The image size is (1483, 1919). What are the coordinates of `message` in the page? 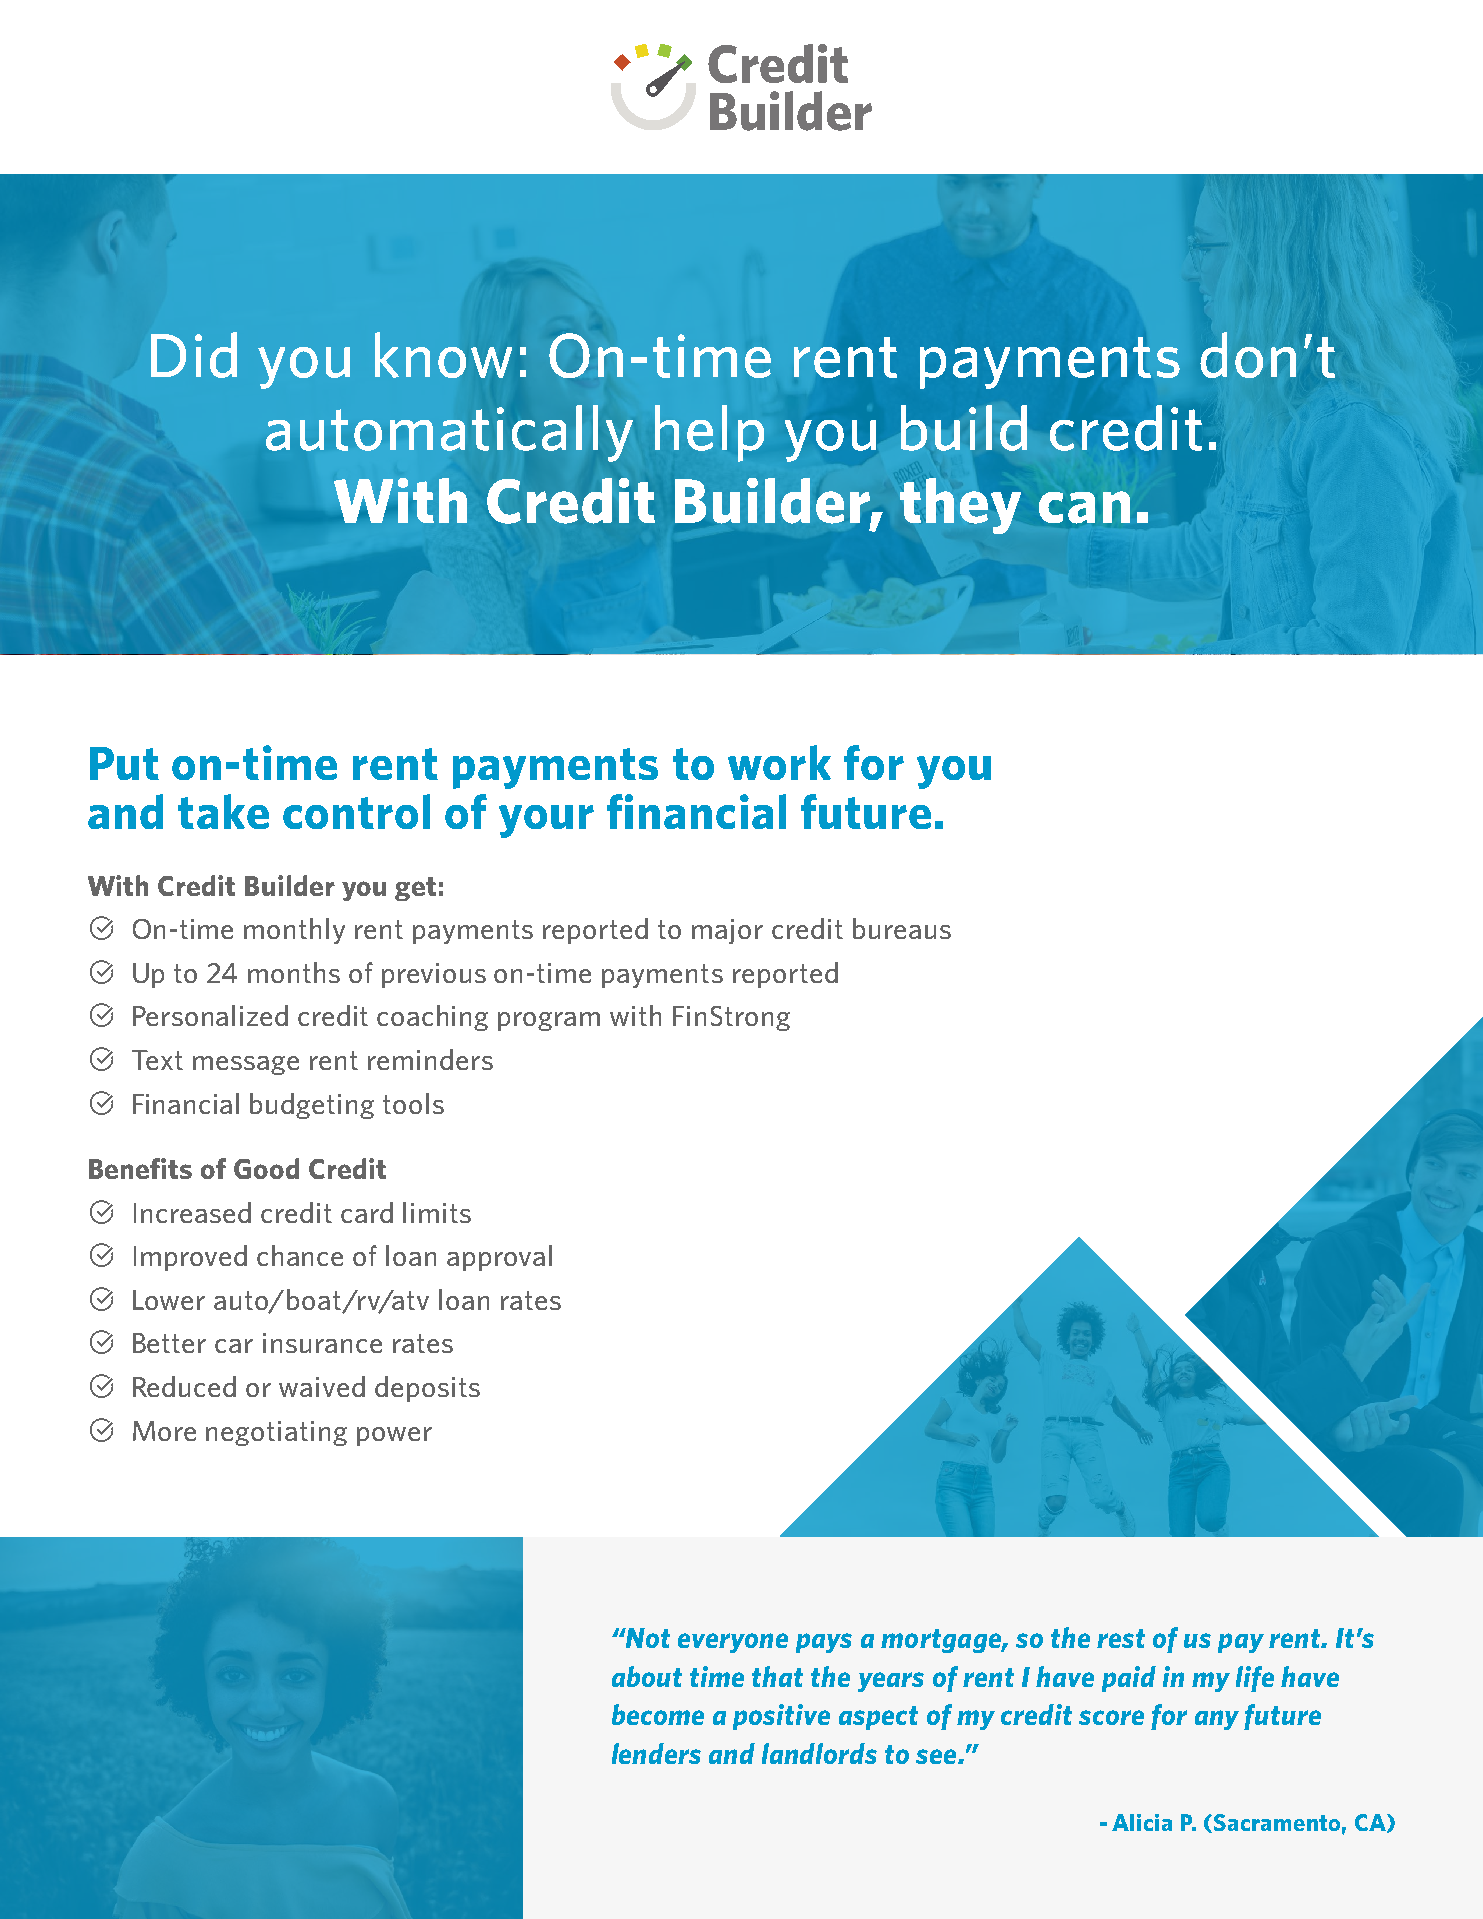 It's located at (246, 1065).
